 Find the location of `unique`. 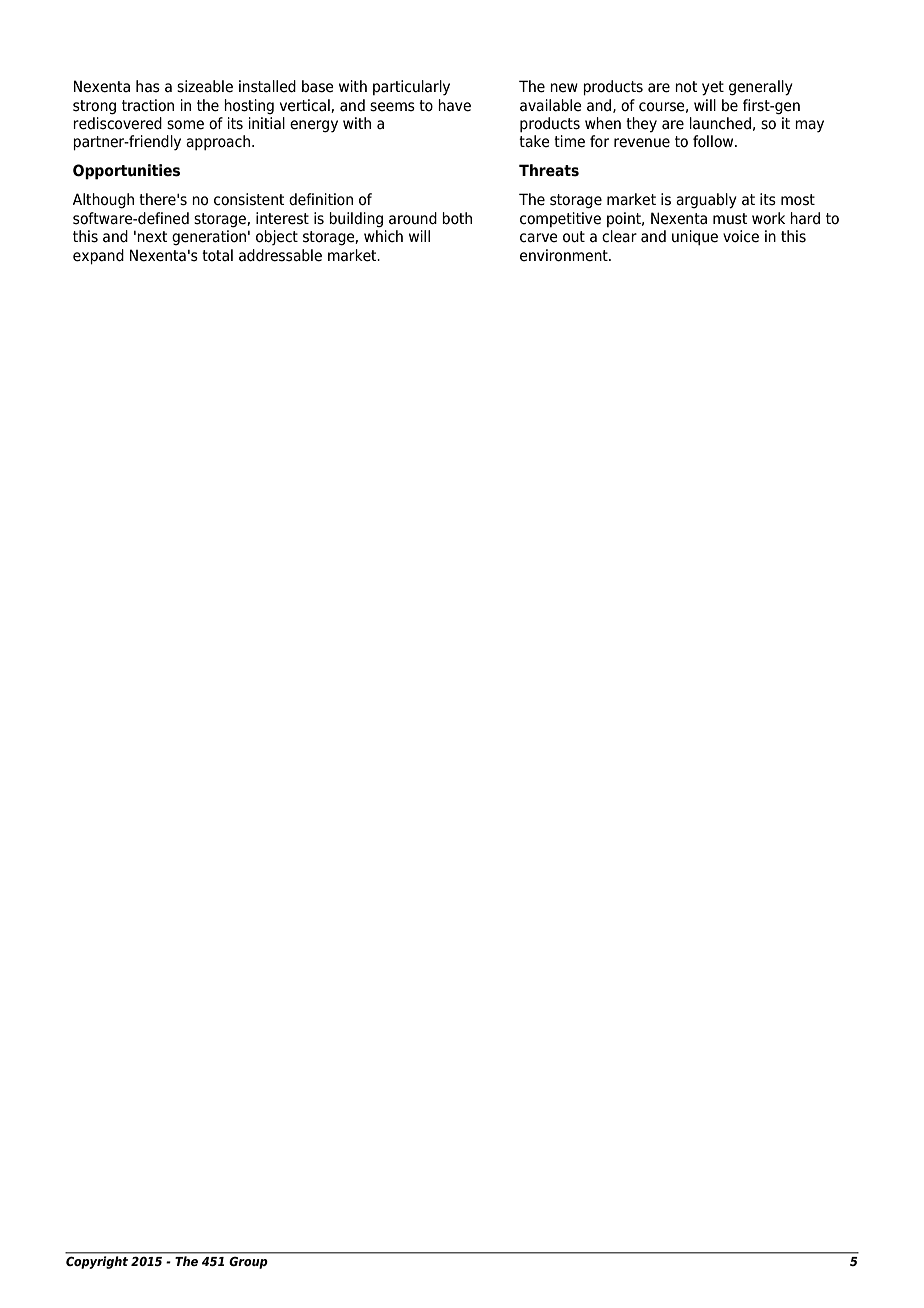

unique is located at coordinates (695, 237).
